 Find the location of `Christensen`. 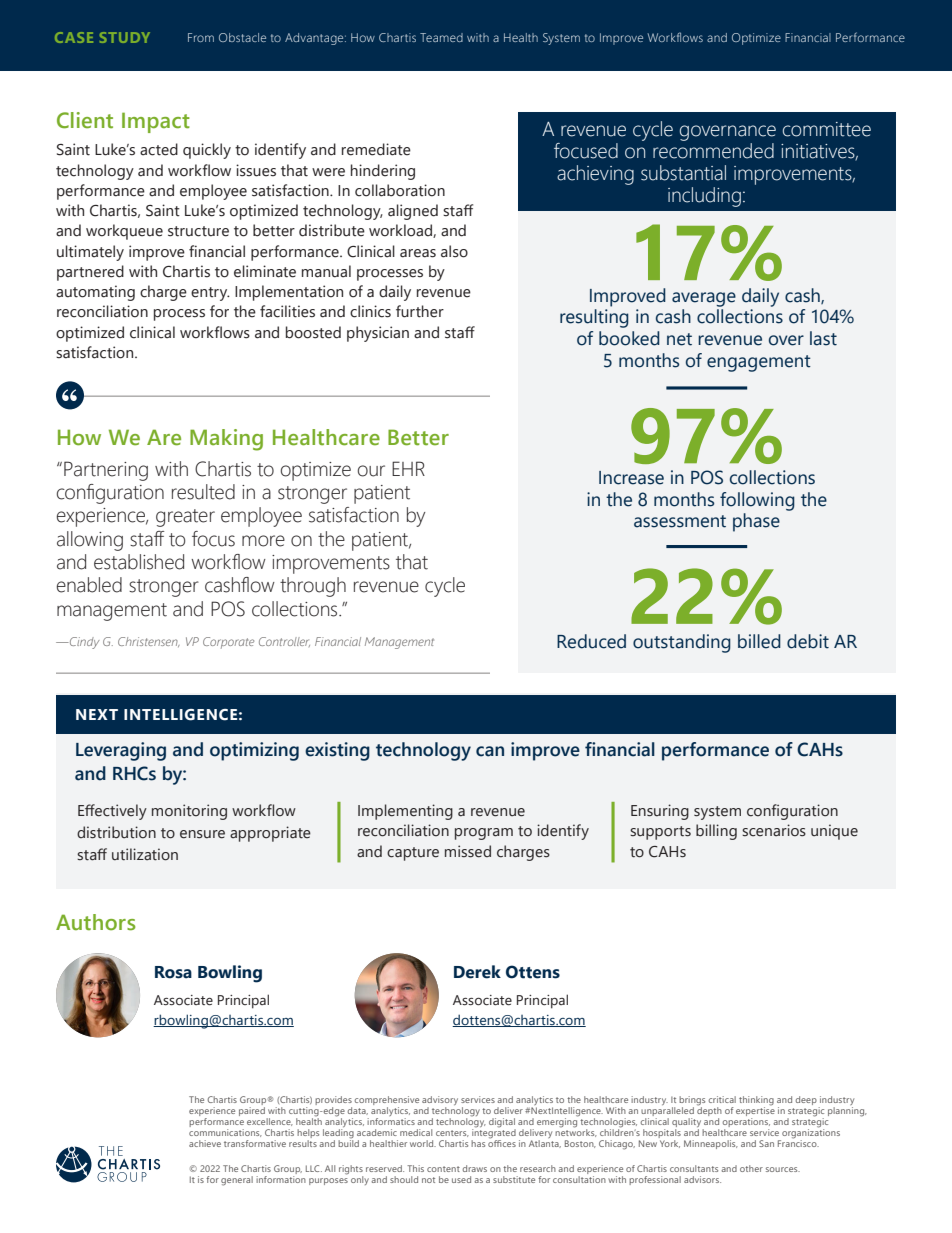

Christensen is located at coordinates (149, 642).
